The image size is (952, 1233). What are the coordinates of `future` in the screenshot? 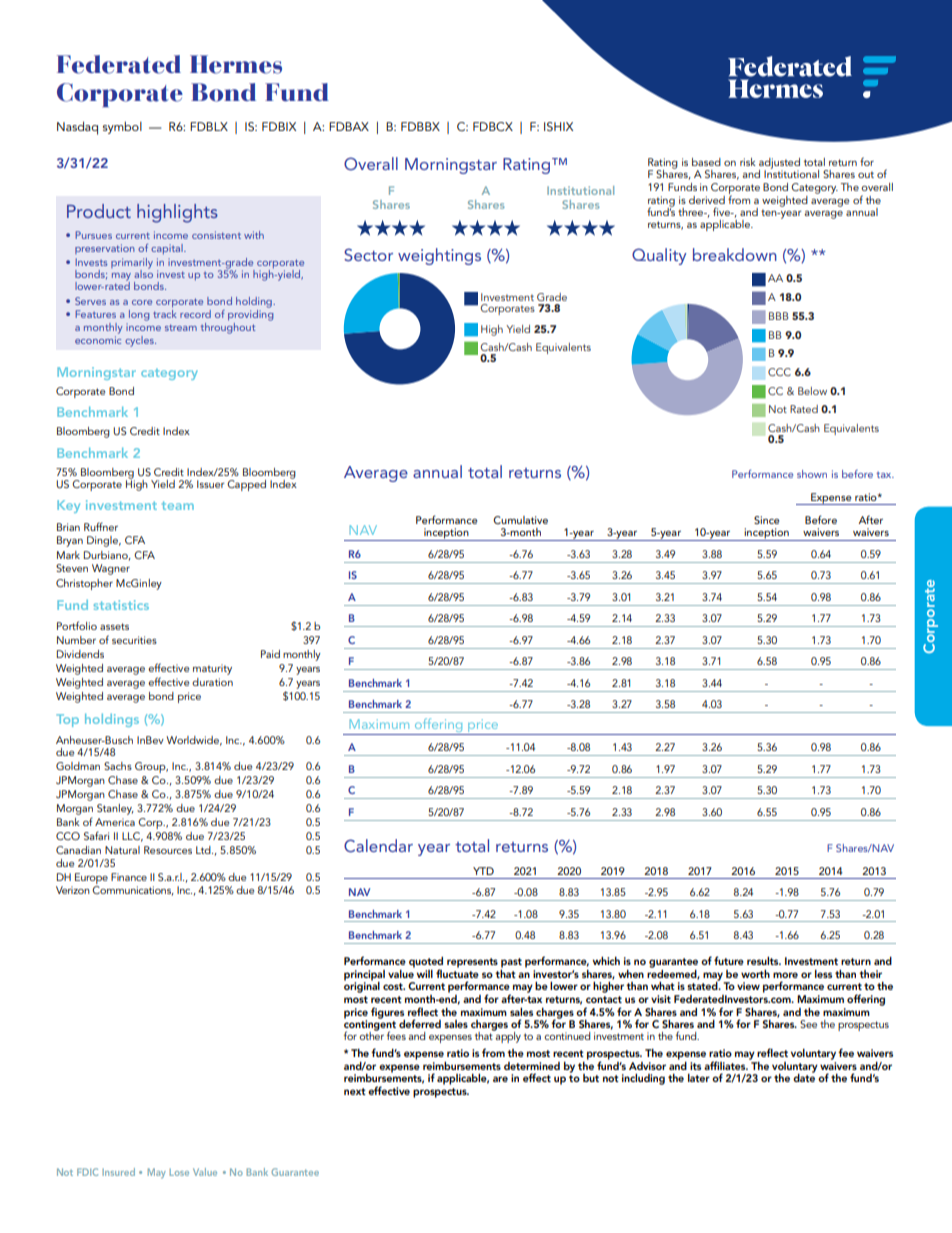 It's located at (729, 960).
